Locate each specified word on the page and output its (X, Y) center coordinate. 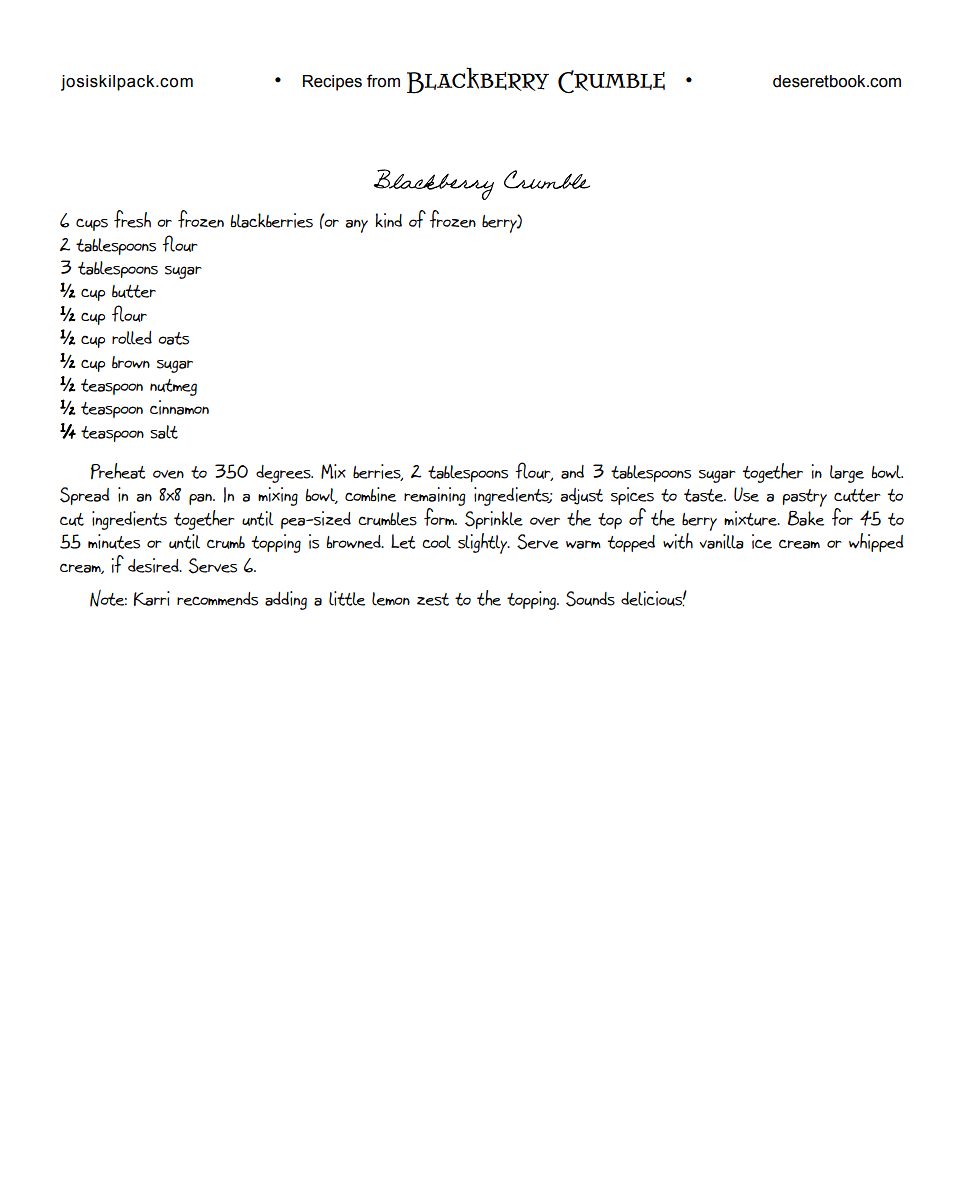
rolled (132, 338)
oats (173, 338)
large (847, 474)
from (383, 81)
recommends (217, 599)
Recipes (332, 83)
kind (388, 220)
